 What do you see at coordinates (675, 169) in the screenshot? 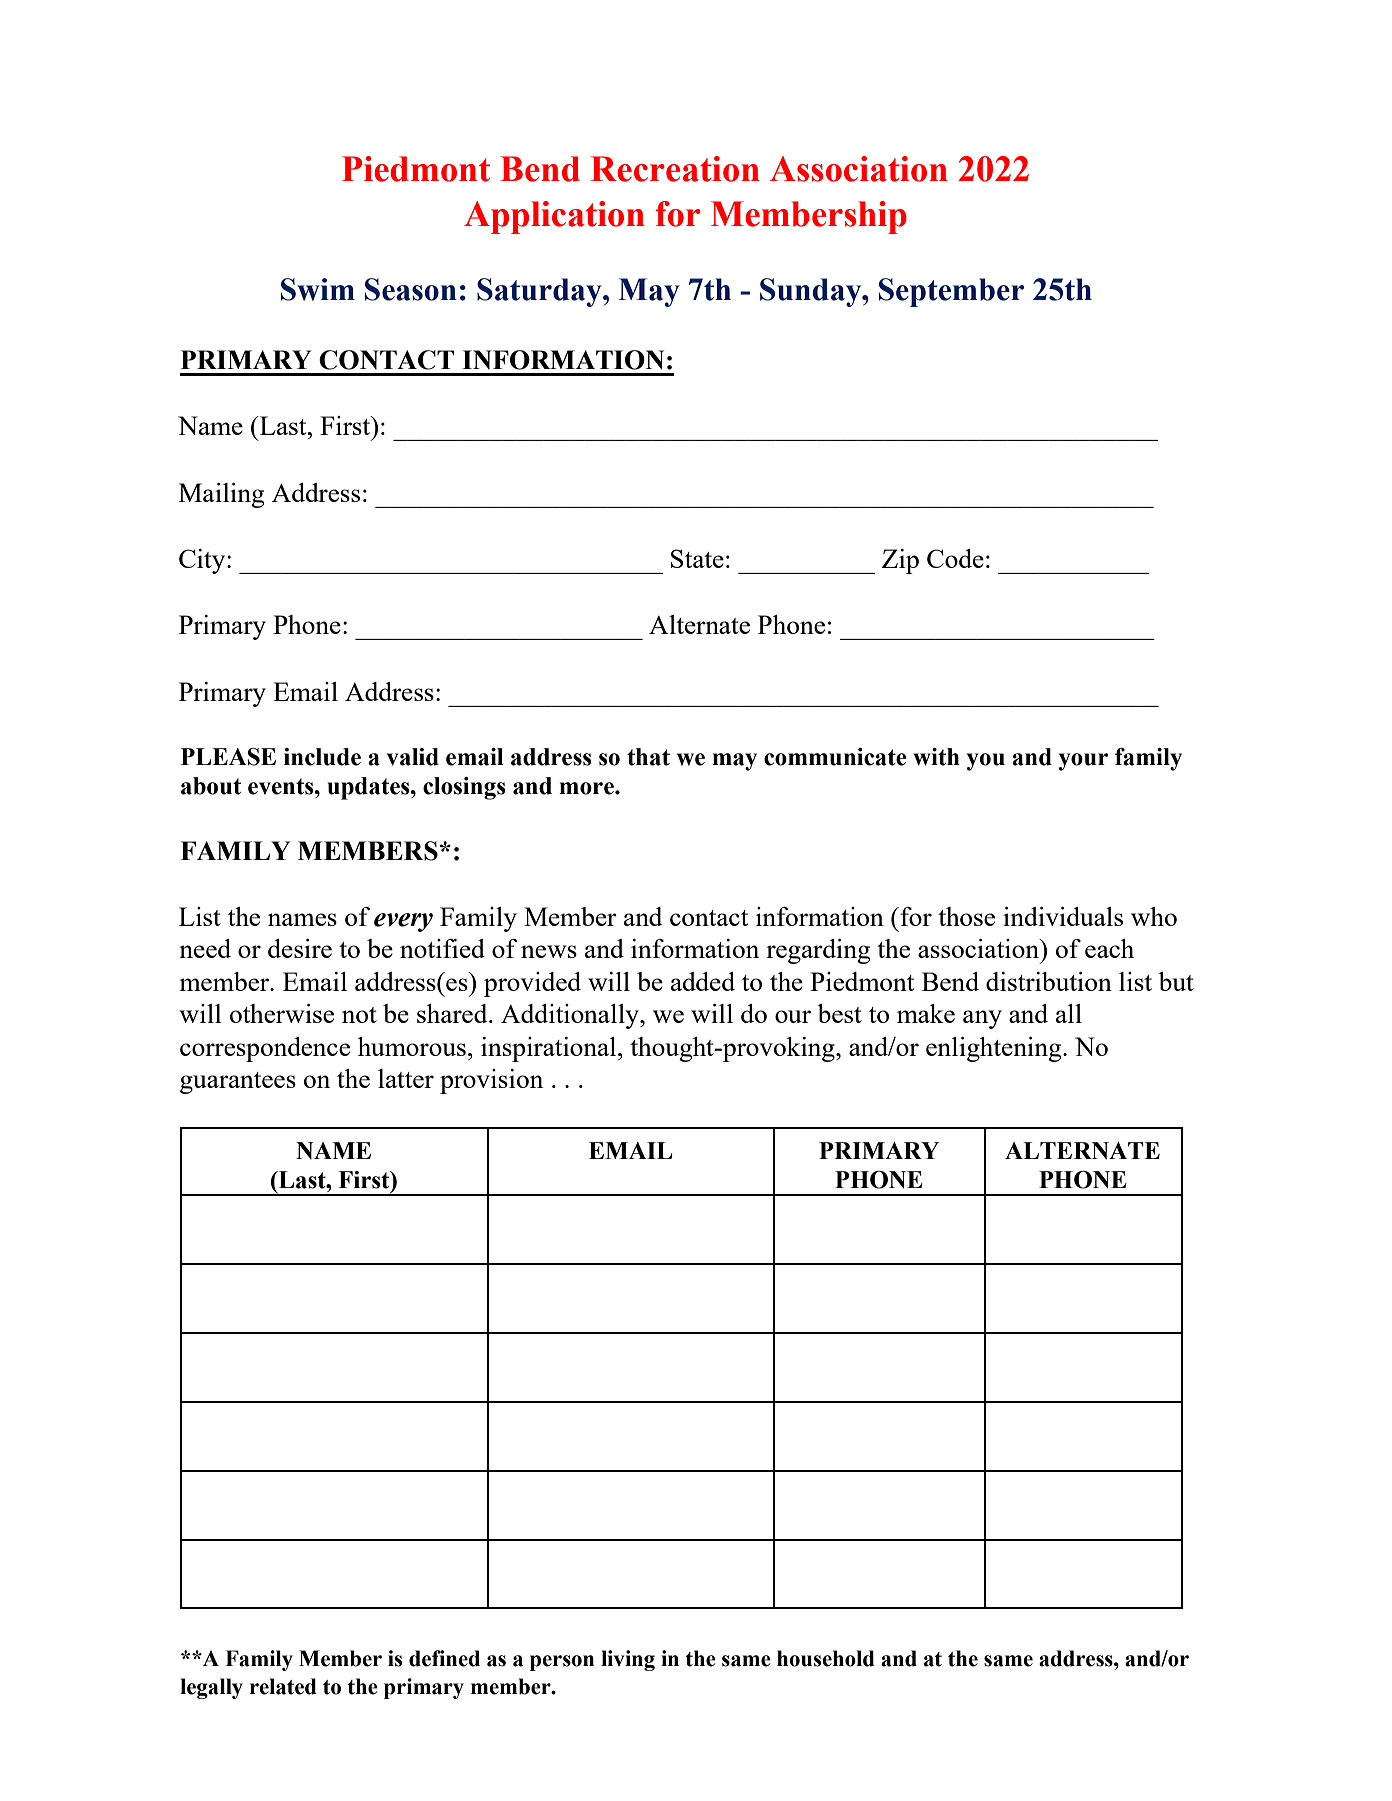
I see `Recreation` at bounding box center [675, 169].
